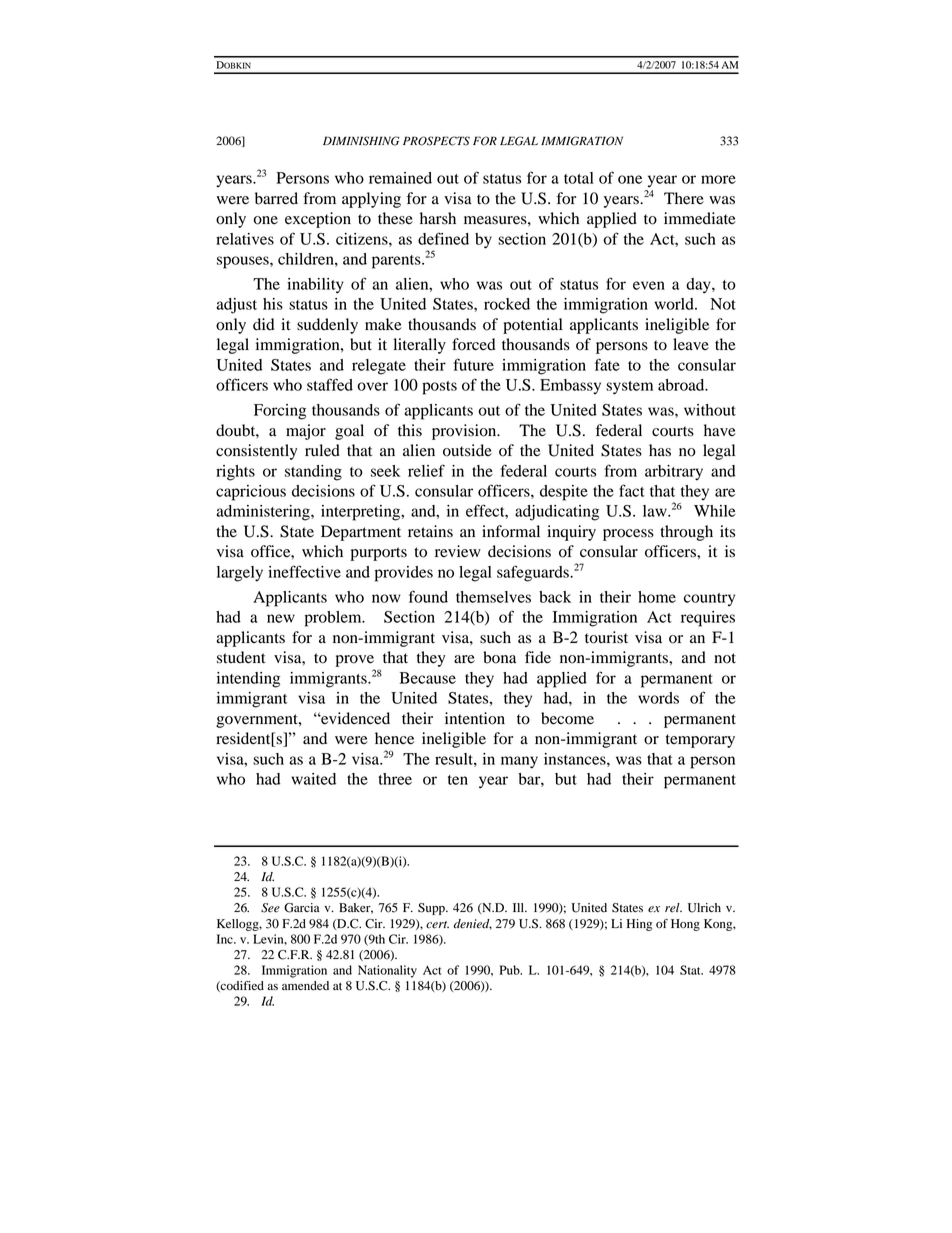  I want to click on There, so click(684, 198).
